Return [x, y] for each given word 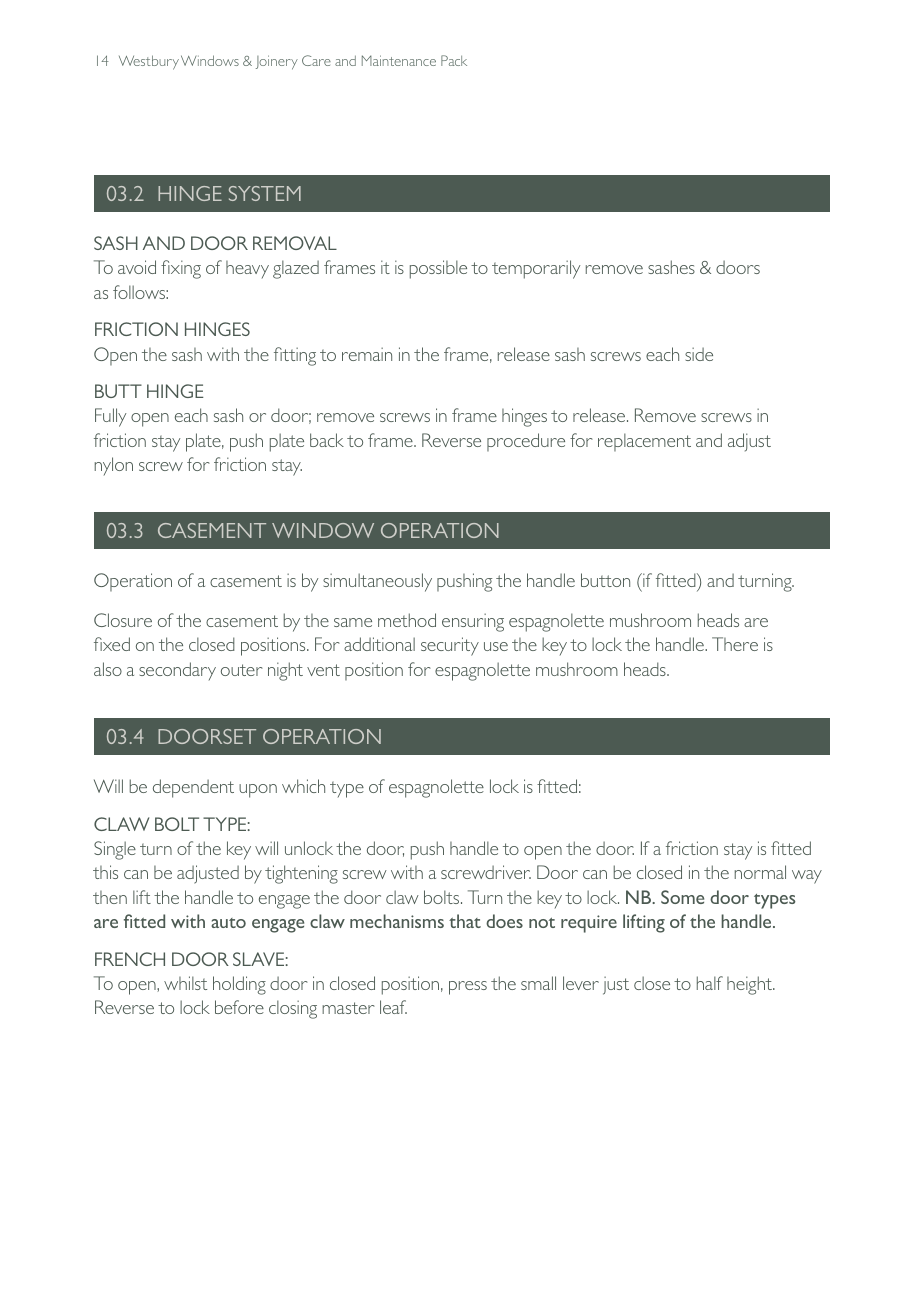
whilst [185, 983]
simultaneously [377, 582]
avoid [137, 267]
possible [438, 269]
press [468, 988]
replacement [644, 442]
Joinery [277, 62]
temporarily [536, 269]
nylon [114, 466]
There [735, 644]
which [303, 786]
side [699, 354]
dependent [193, 788]
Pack [454, 60]
